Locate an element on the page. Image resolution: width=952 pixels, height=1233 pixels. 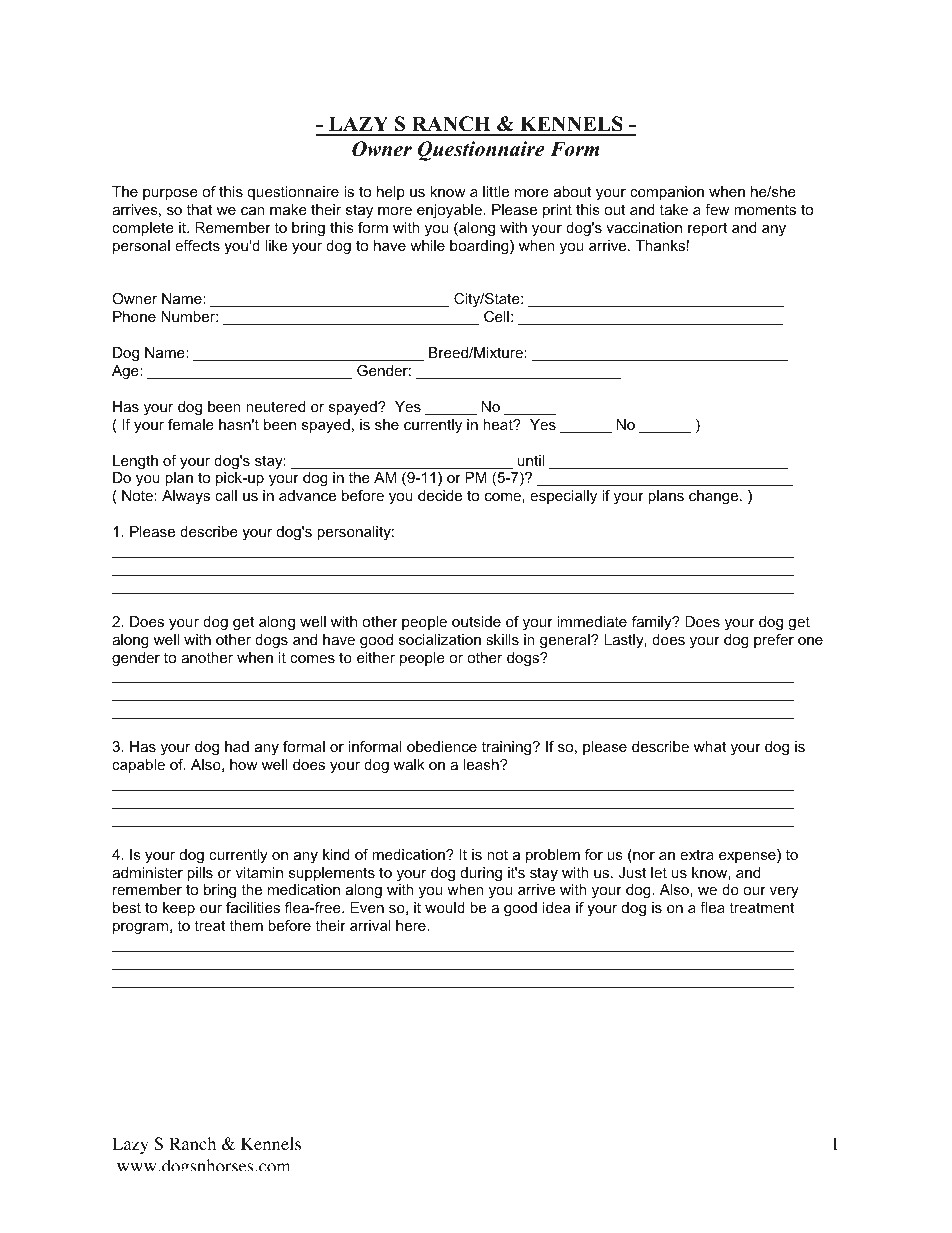
would is located at coordinates (445, 907).
